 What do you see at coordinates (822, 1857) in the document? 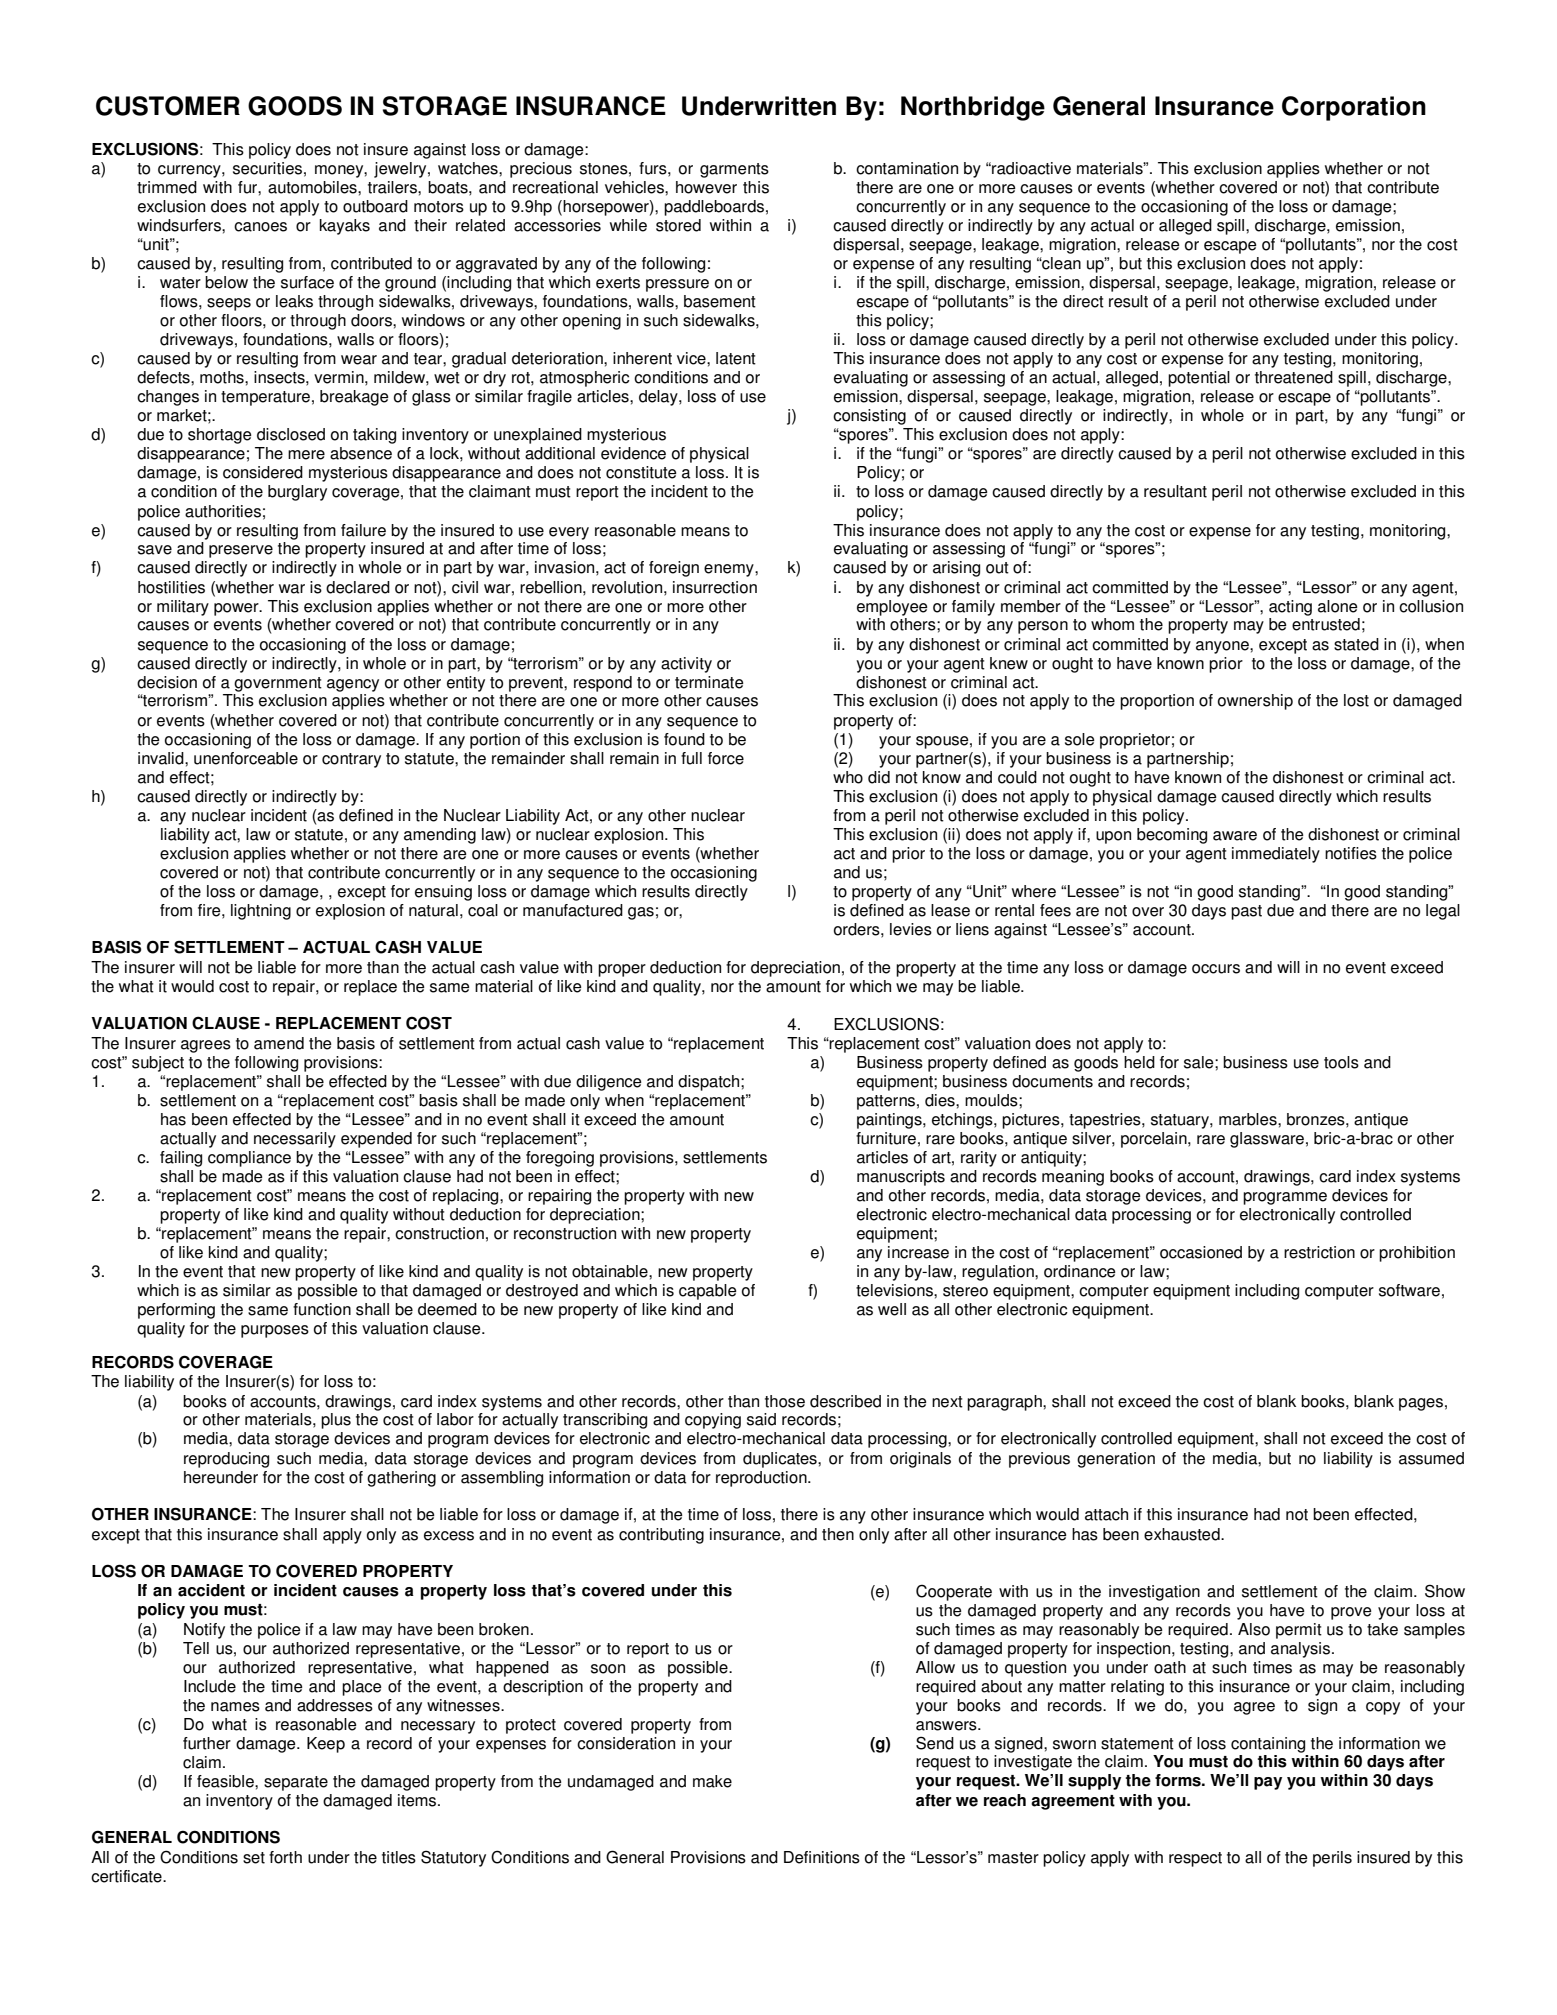
I see `Definitions` at bounding box center [822, 1857].
